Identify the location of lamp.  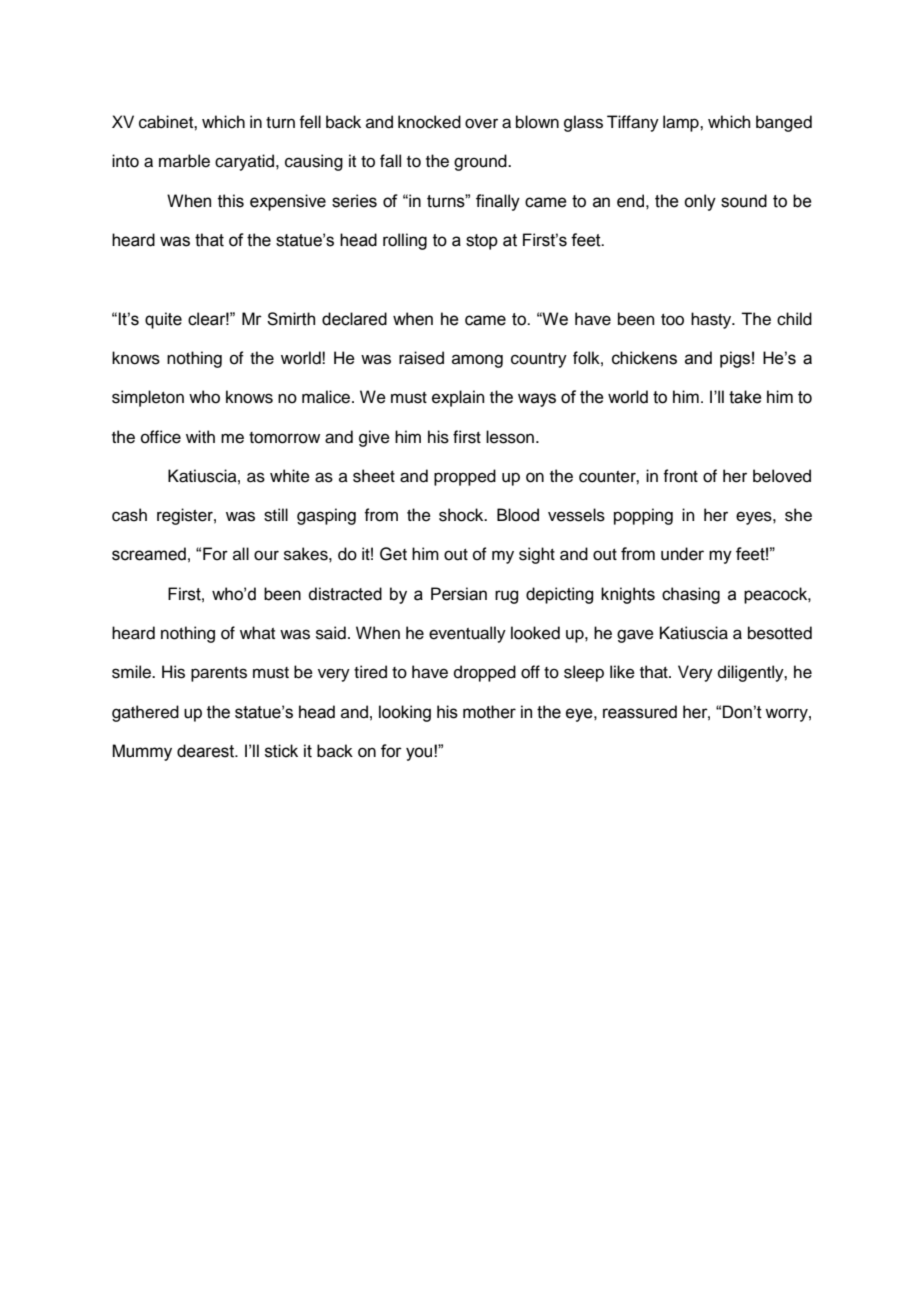
(682, 123).
